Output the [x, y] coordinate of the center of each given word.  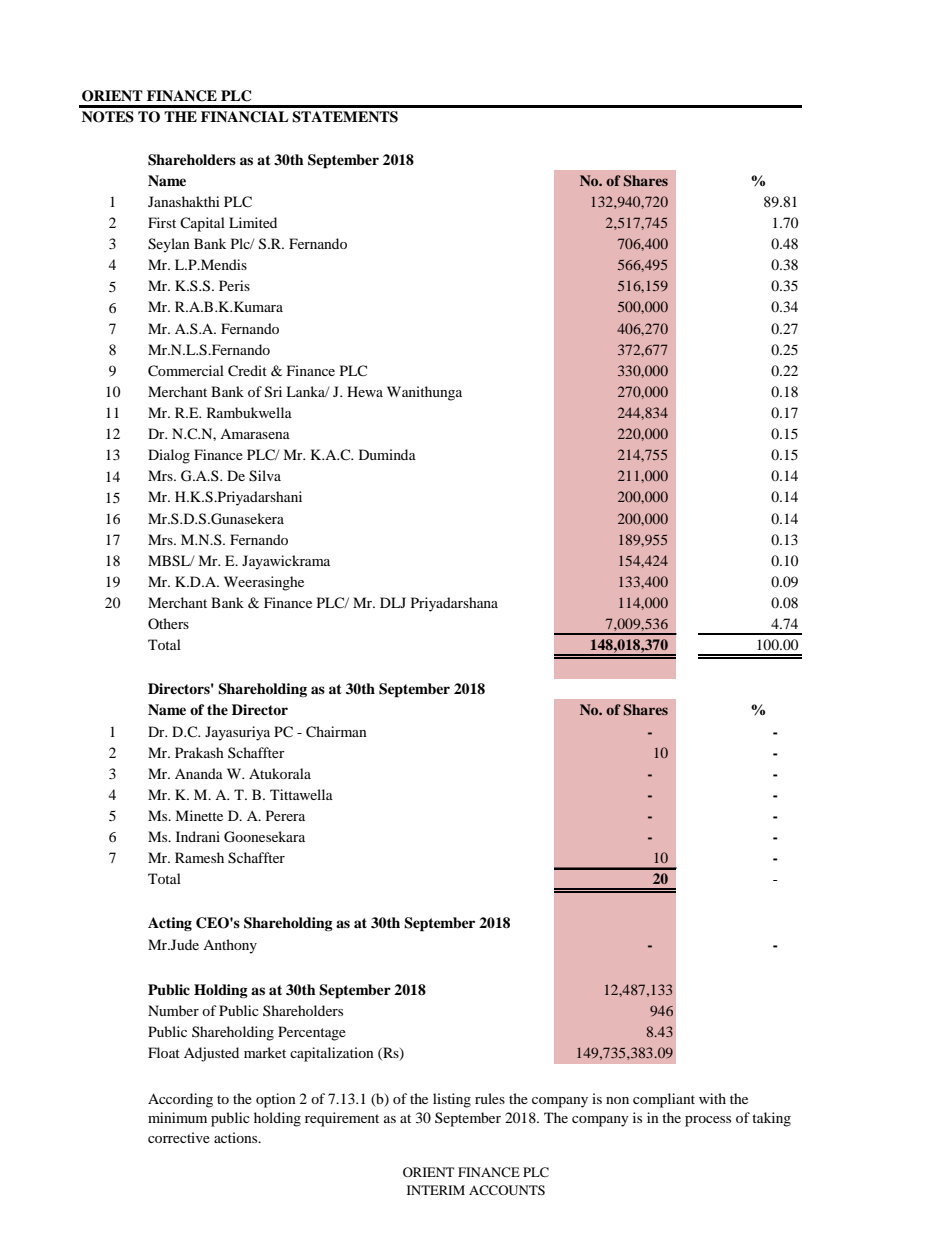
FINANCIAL [244, 117]
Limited [253, 222]
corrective [179, 1137]
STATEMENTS [345, 117]
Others [168, 623]
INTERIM [436, 1190]
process [708, 1121]
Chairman [336, 732]
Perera [285, 815]
